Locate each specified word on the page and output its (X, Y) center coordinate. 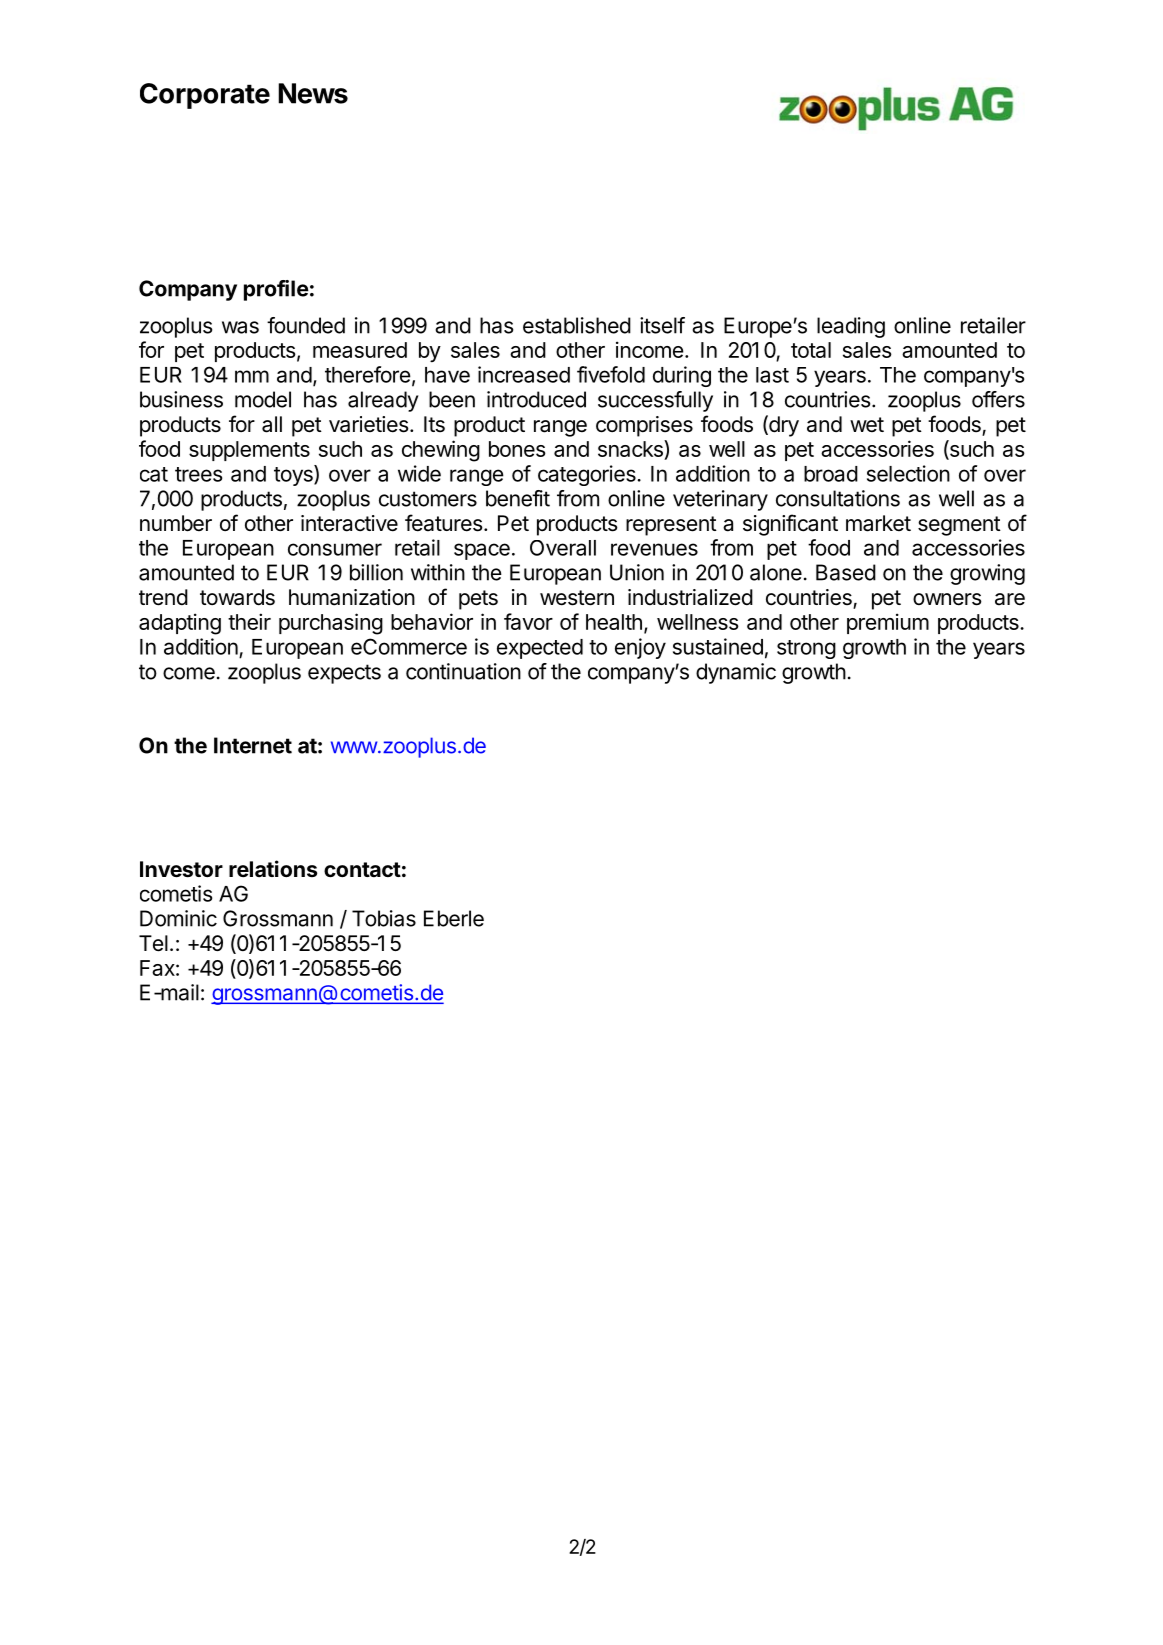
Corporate (205, 96)
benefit (518, 498)
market (878, 523)
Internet (253, 745)
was (240, 327)
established (577, 325)
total (811, 350)
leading (851, 327)
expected (540, 649)
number (176, 523)
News (313, 93)
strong (806, 649)
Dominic (178, 918)
